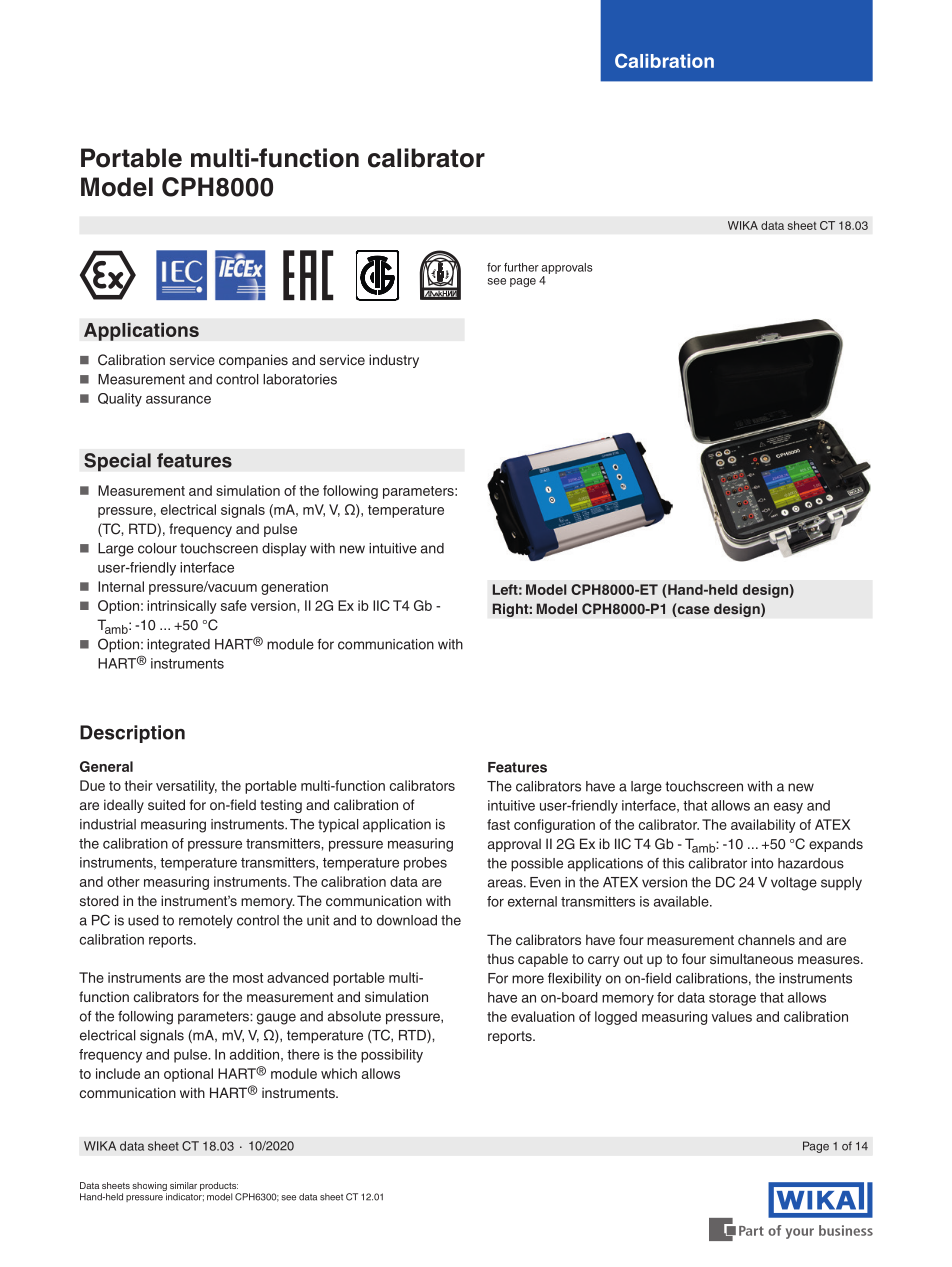  Describe the element at coordinates (253, 361) in the screenshot. I see `companies` at that location.
